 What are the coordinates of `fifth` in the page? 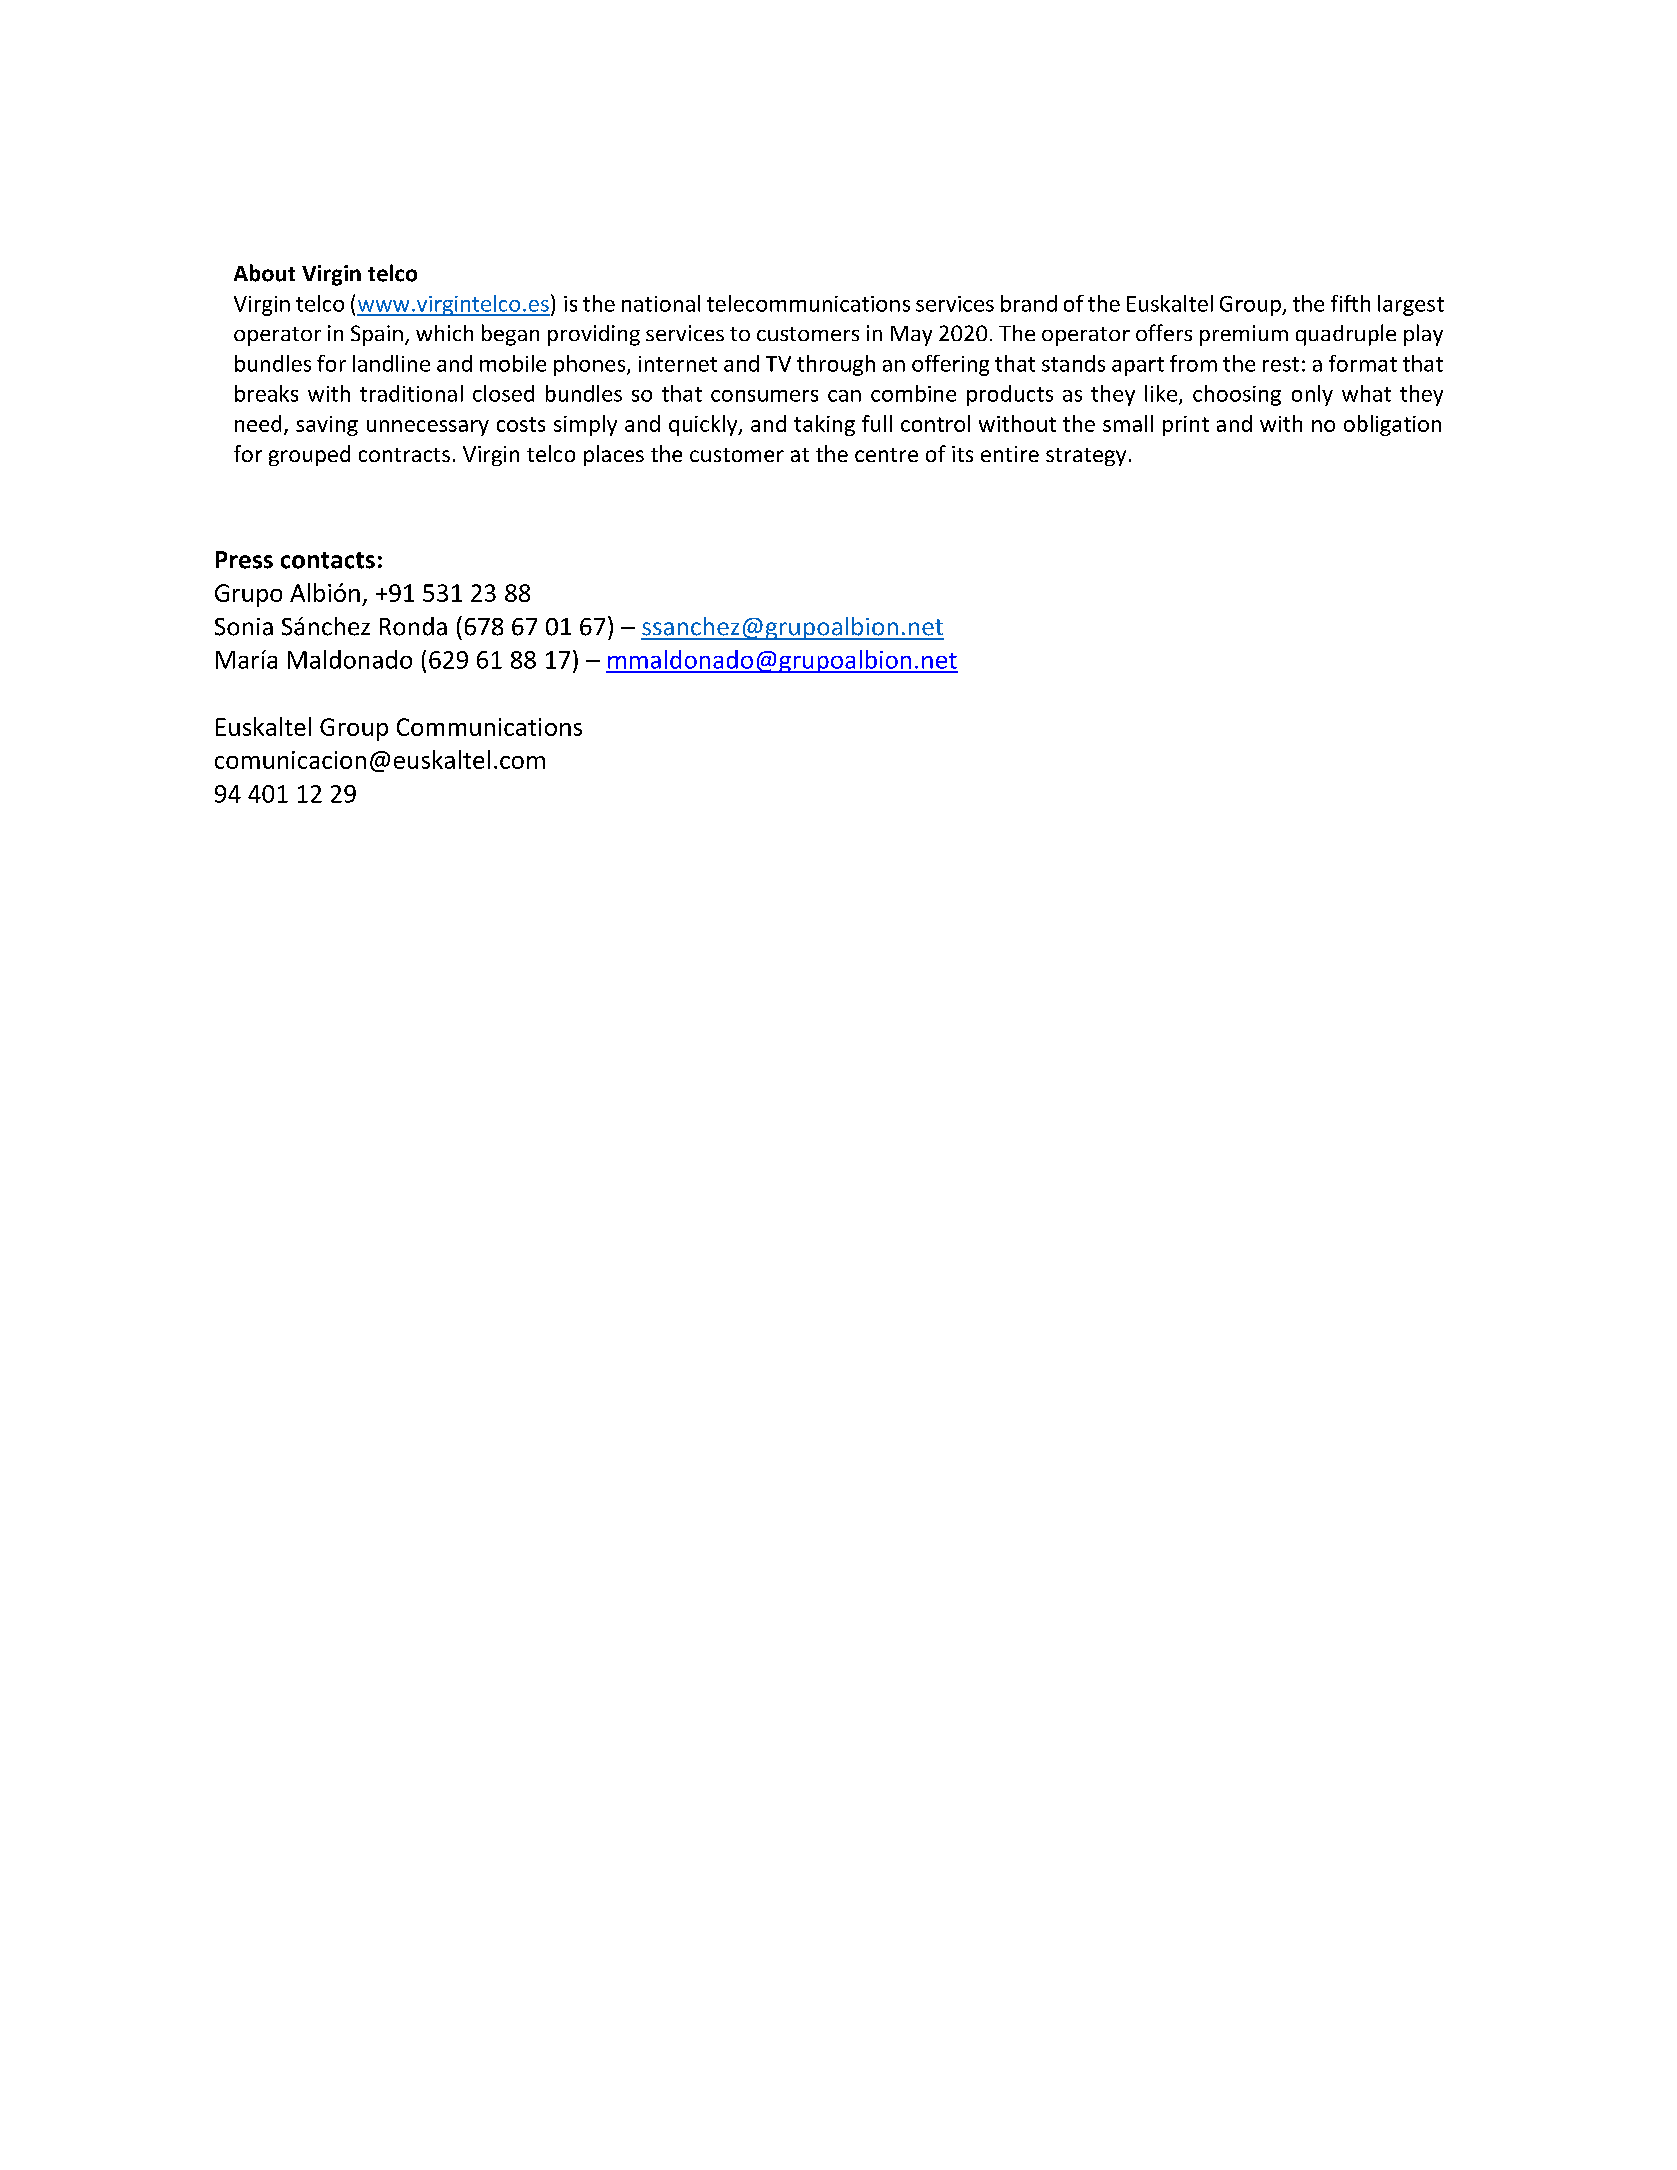 It's located at (1350, 303).
